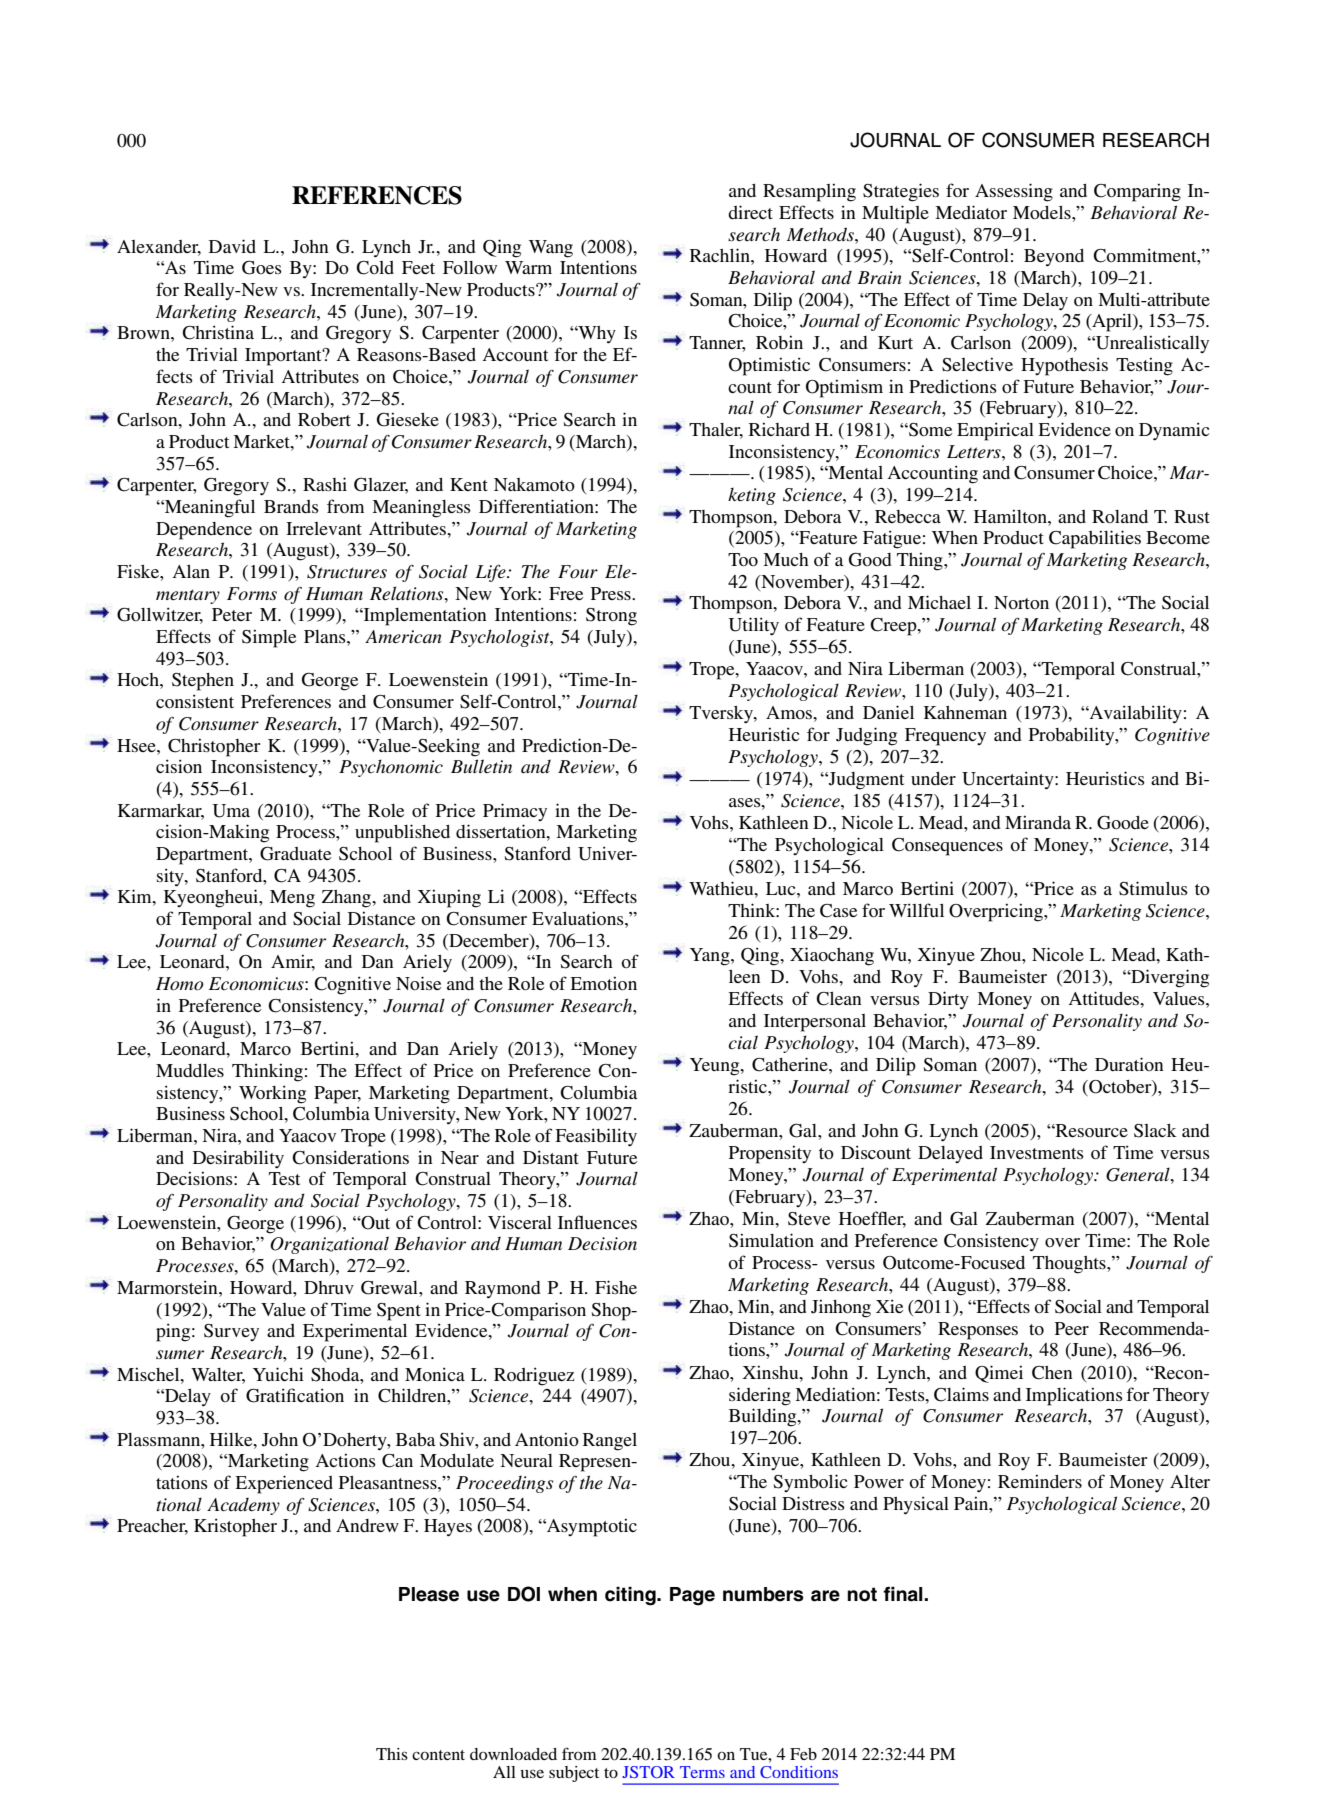  I want to click on Beyond, so click(1054, 258).
